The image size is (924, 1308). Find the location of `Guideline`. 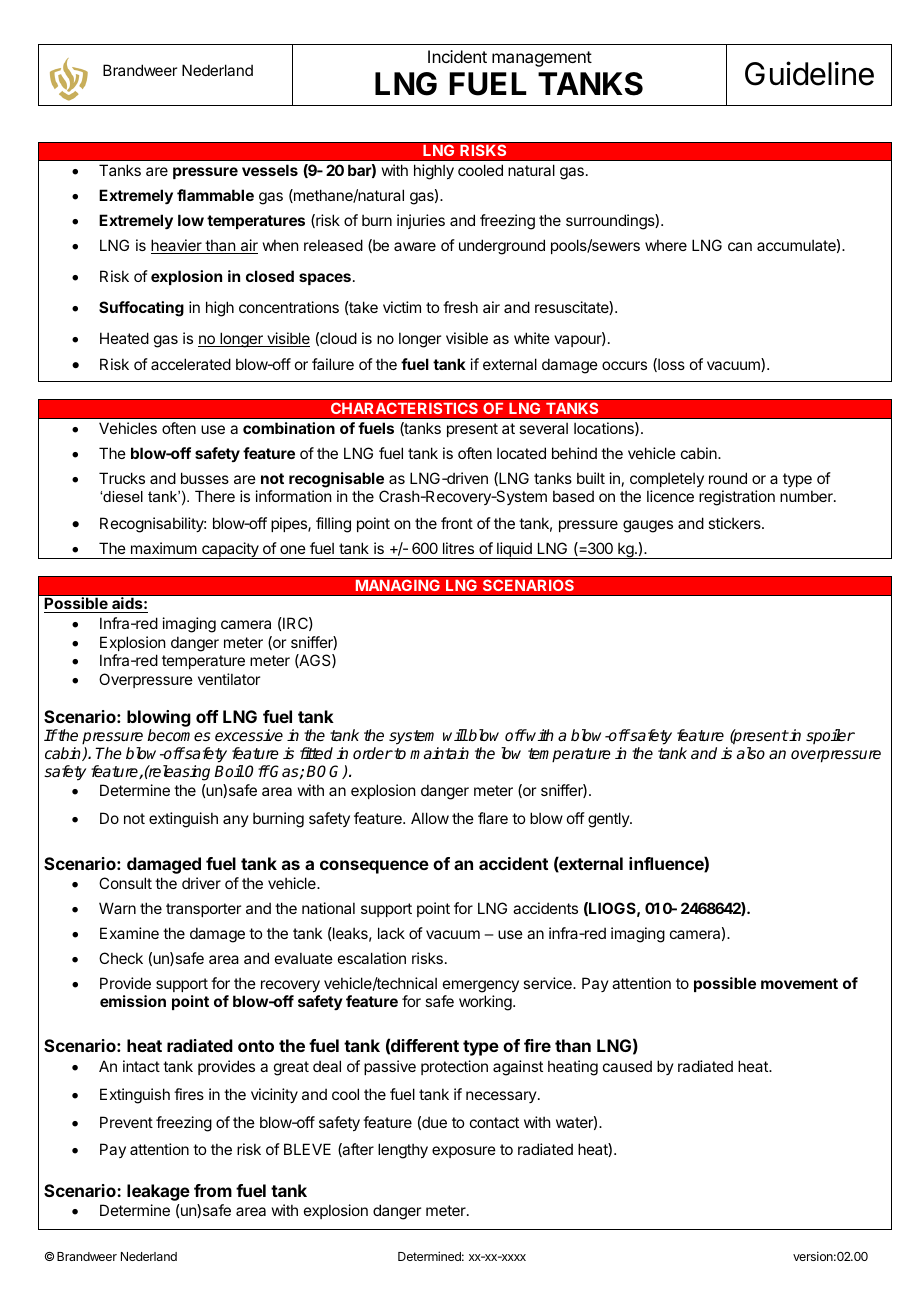

Guideline is located at coordinates (809, 73).
